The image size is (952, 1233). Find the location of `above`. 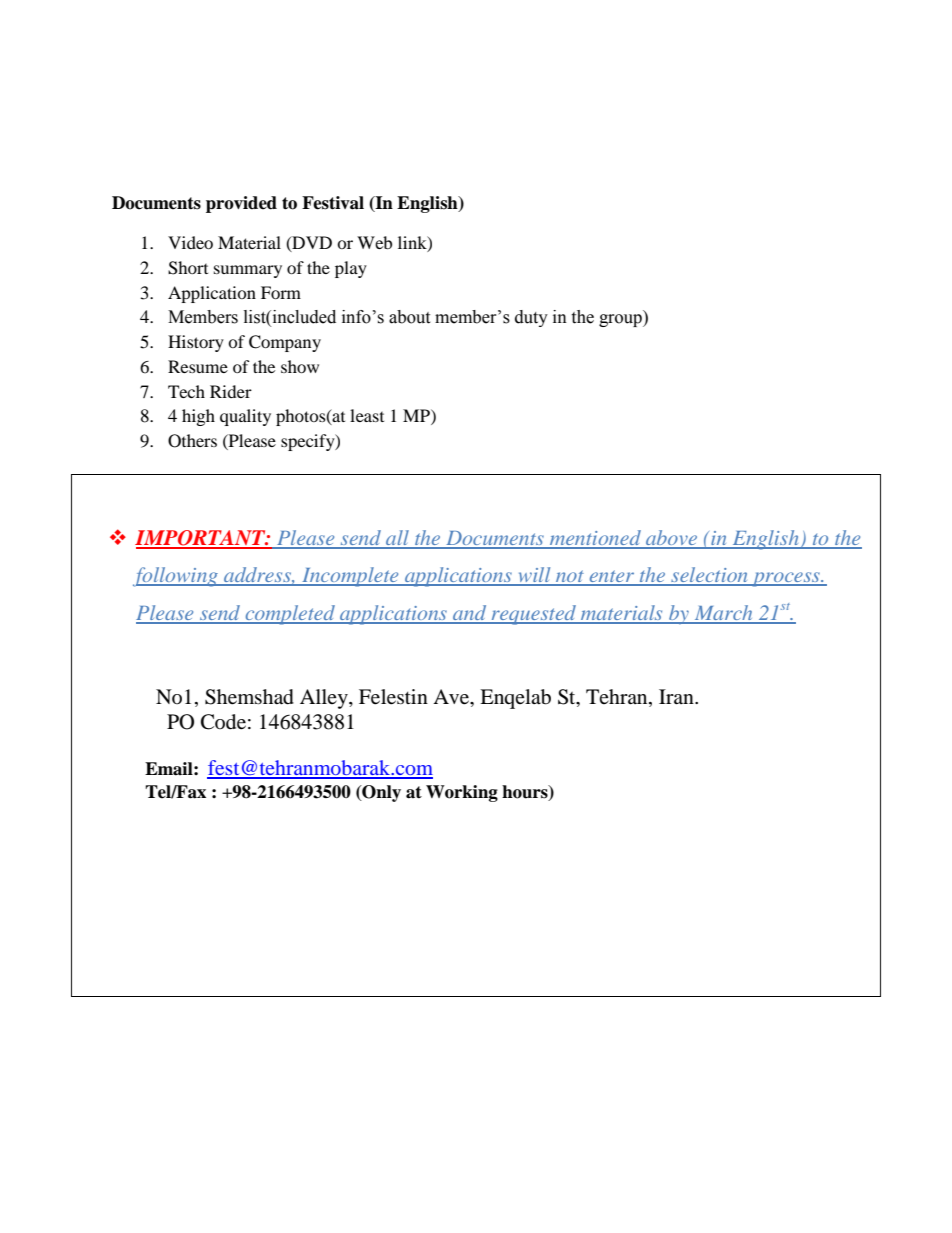

above is located at coordinates (672, 539).
